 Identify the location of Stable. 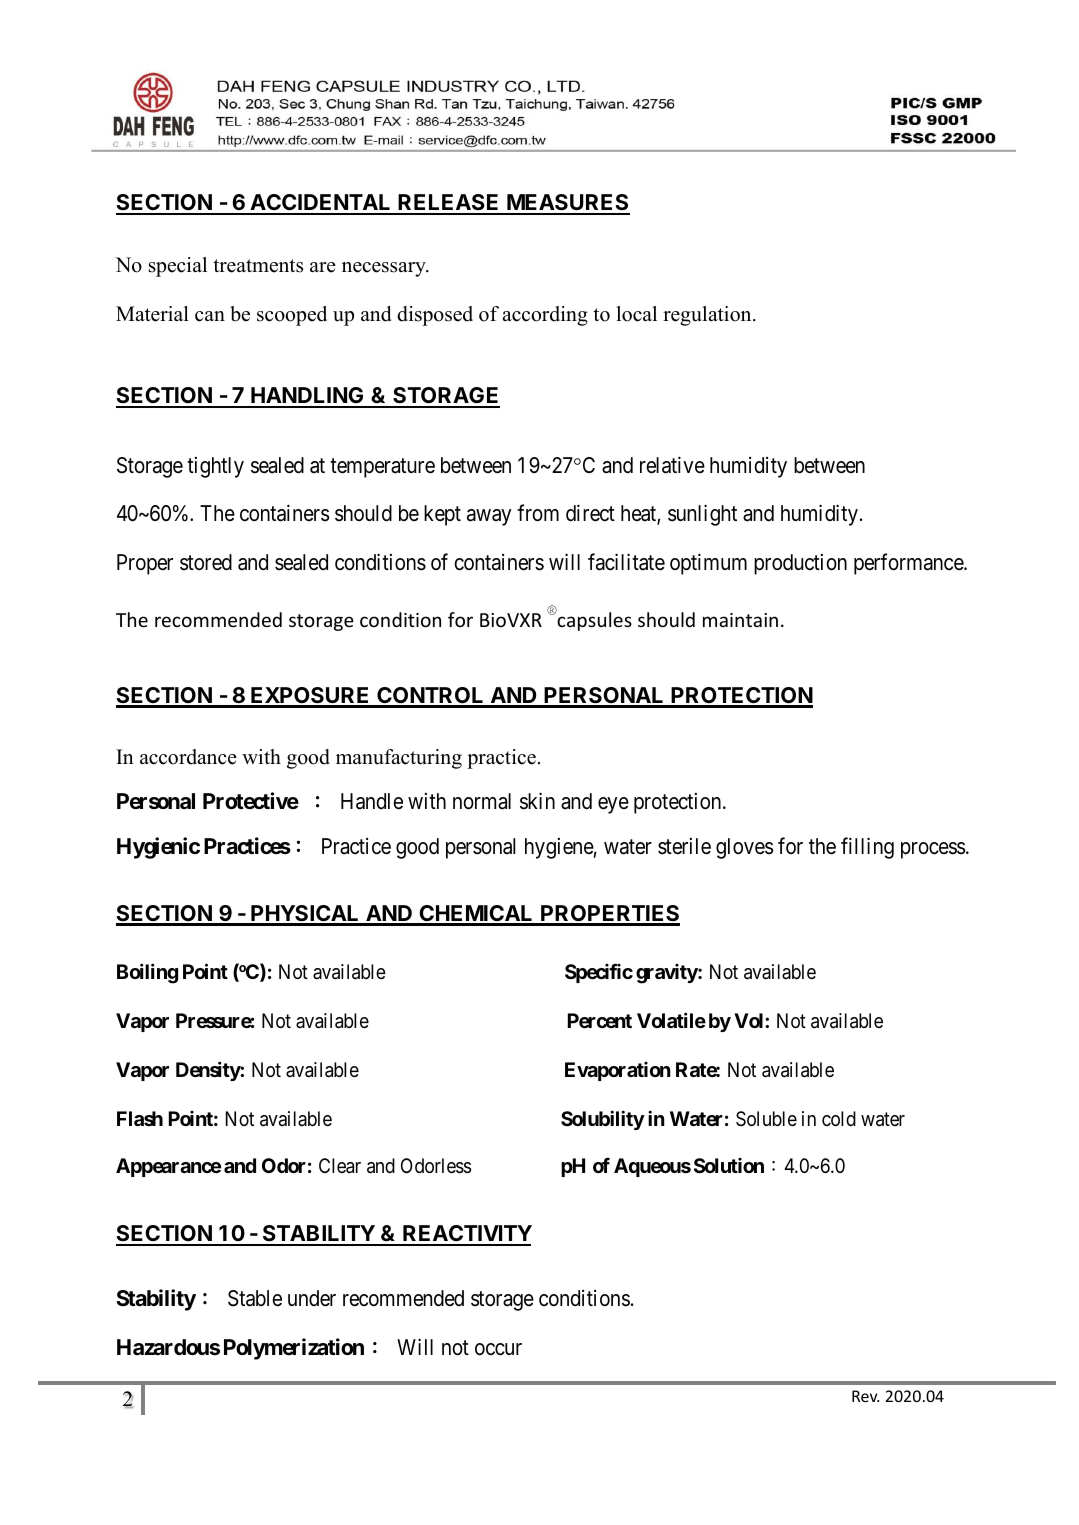
(255, 1298).
